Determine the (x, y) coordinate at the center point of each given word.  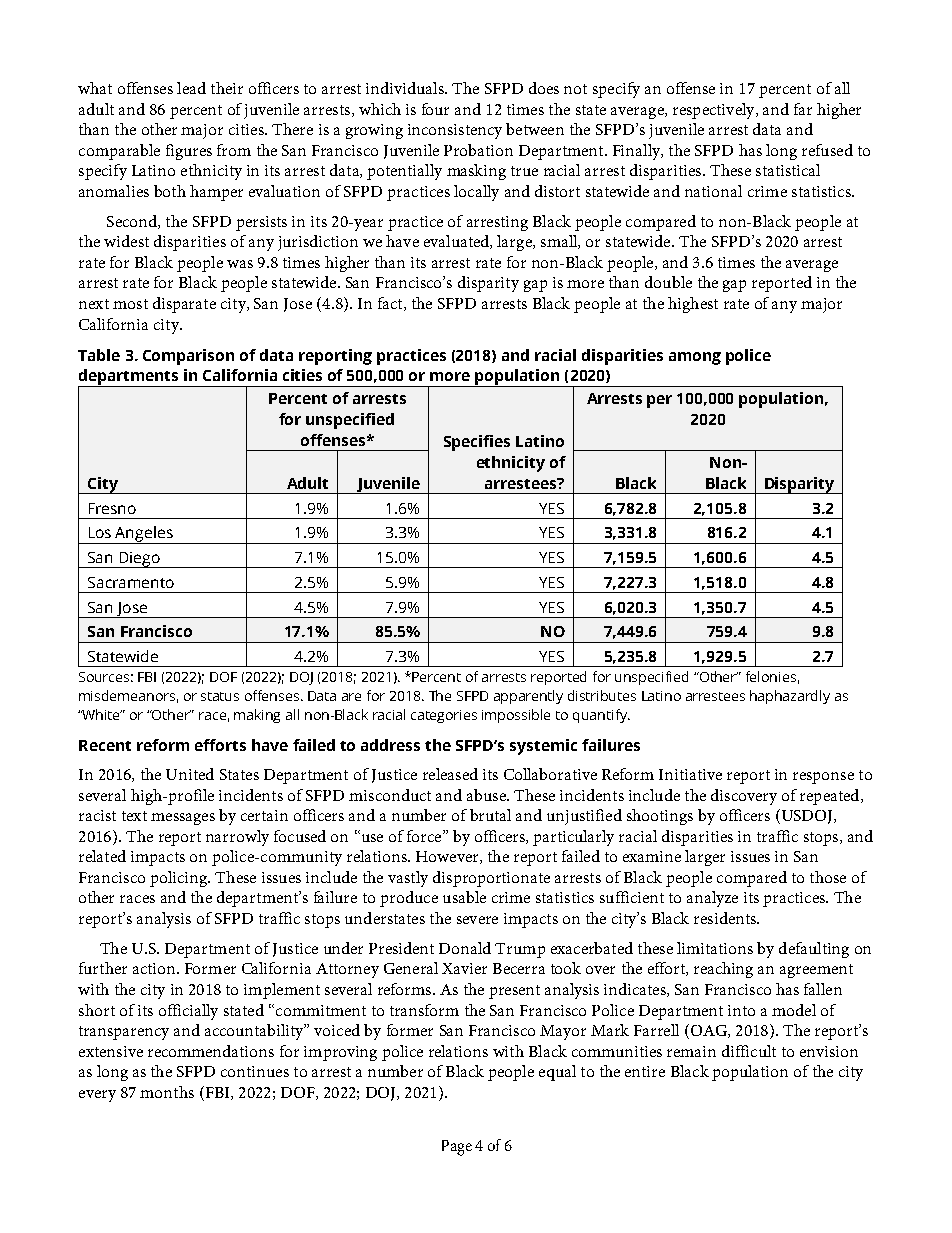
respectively (715, 111)
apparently (528, 697)
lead (191, 88)
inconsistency (455, 131)
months (167, 1092)
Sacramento (131, 582)
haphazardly (790, 697)
